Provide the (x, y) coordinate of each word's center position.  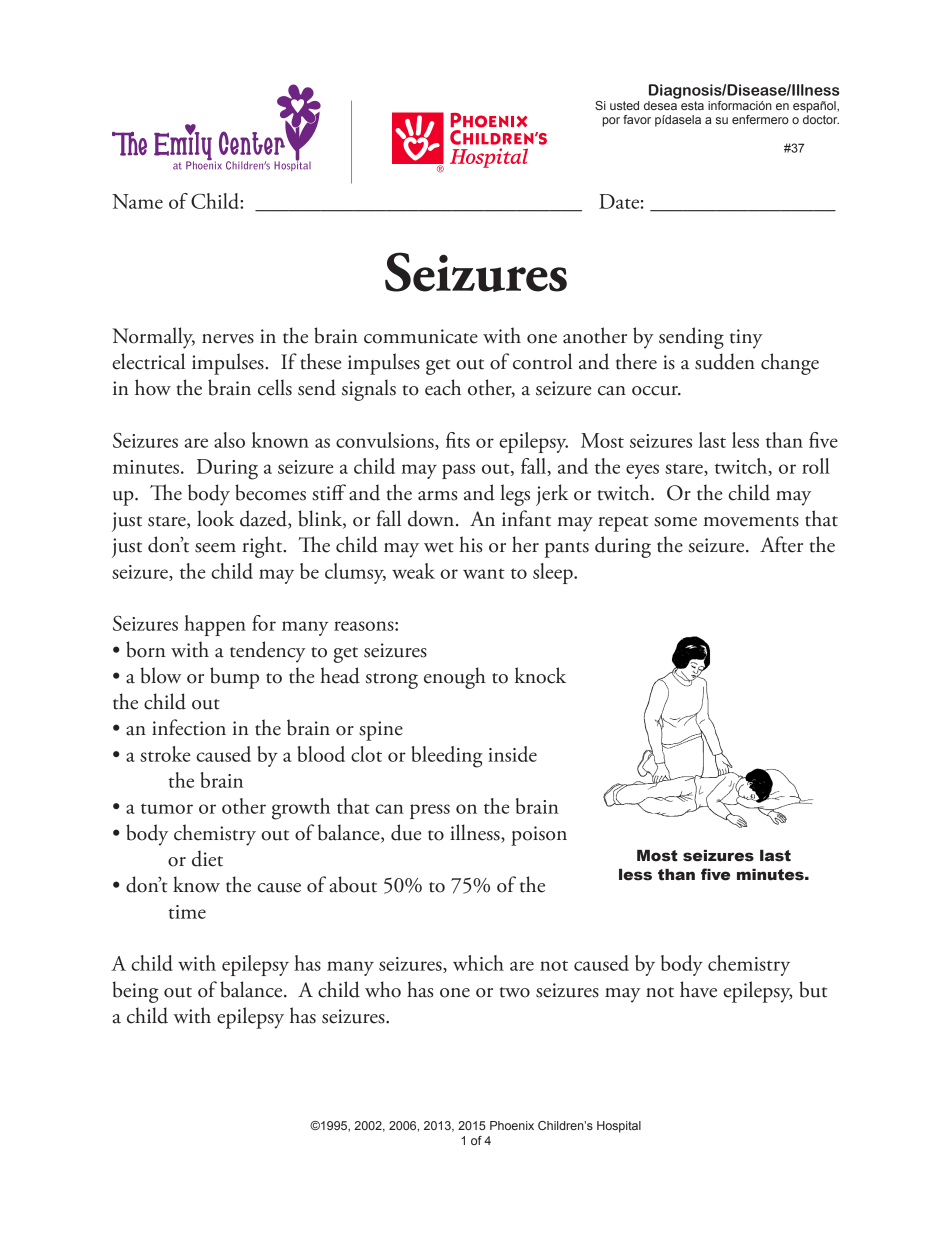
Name (137, 201)
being (136, 992)
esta (692, 105)
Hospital (619, 1127)
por (611, 122)
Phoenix (512, 1125)
